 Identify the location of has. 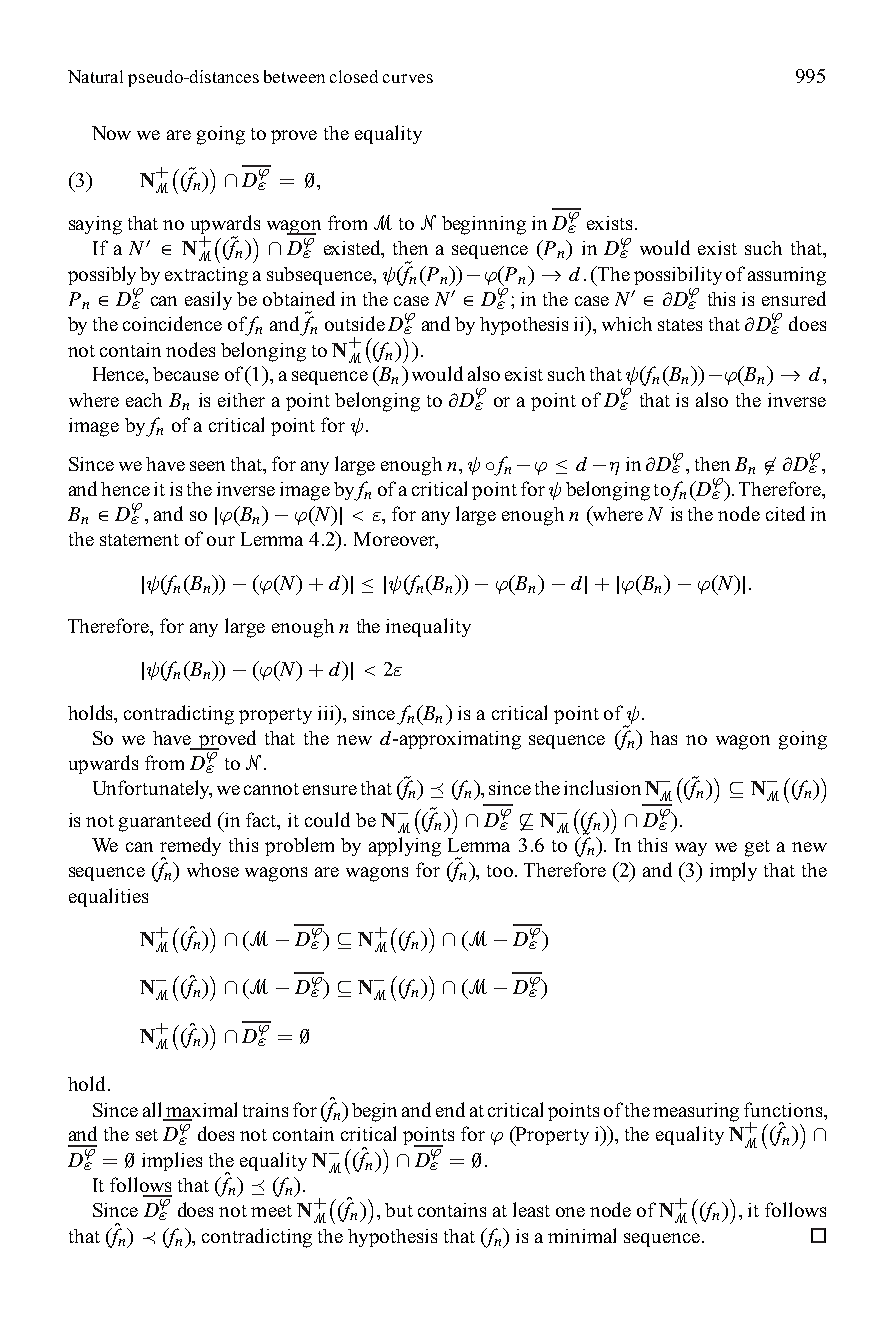
(663, 738).
